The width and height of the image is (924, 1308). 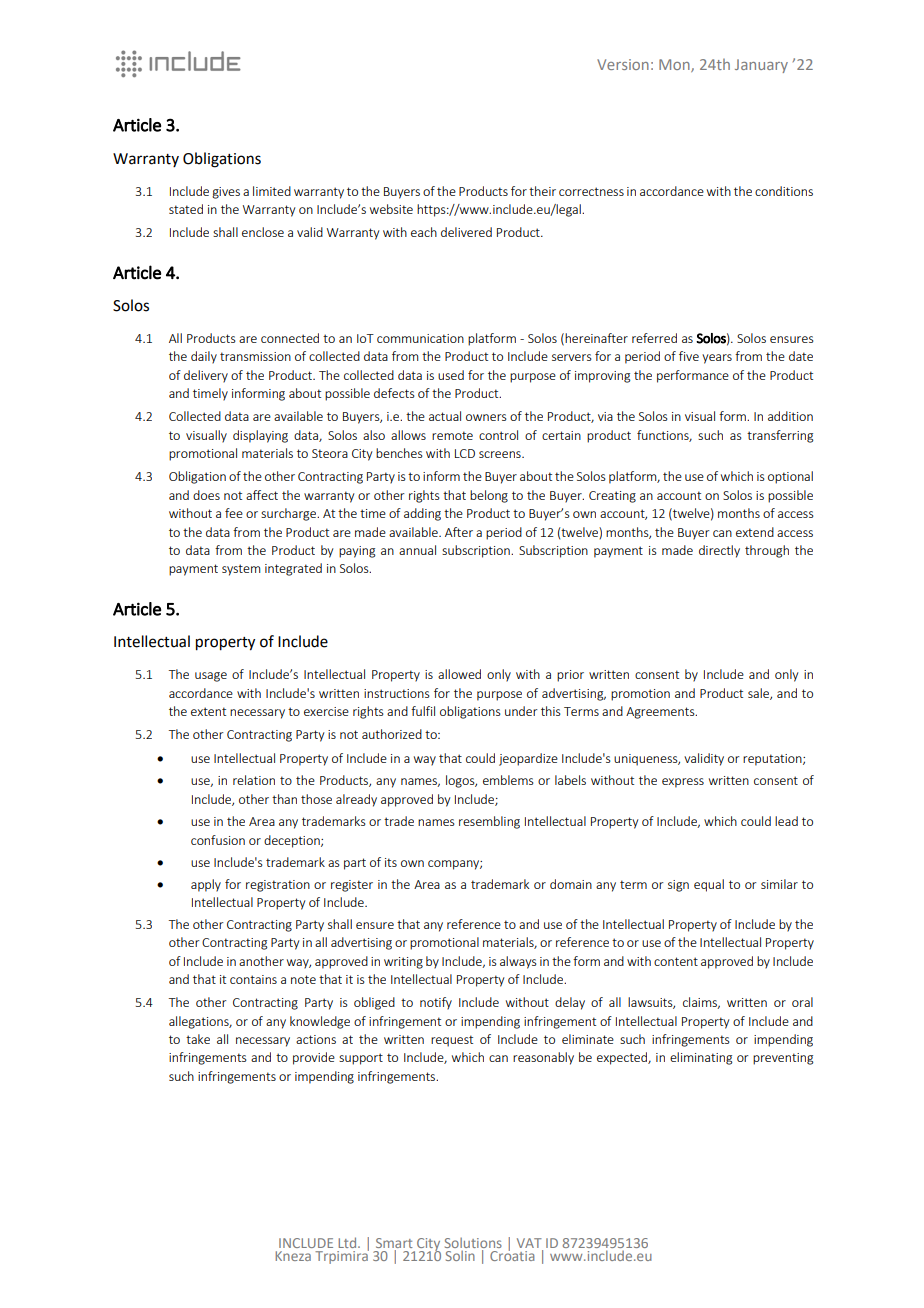 What do you see at coordinates (348, 1242) in the image?
I see `Ltd` at bounding box center [348, 1242].
